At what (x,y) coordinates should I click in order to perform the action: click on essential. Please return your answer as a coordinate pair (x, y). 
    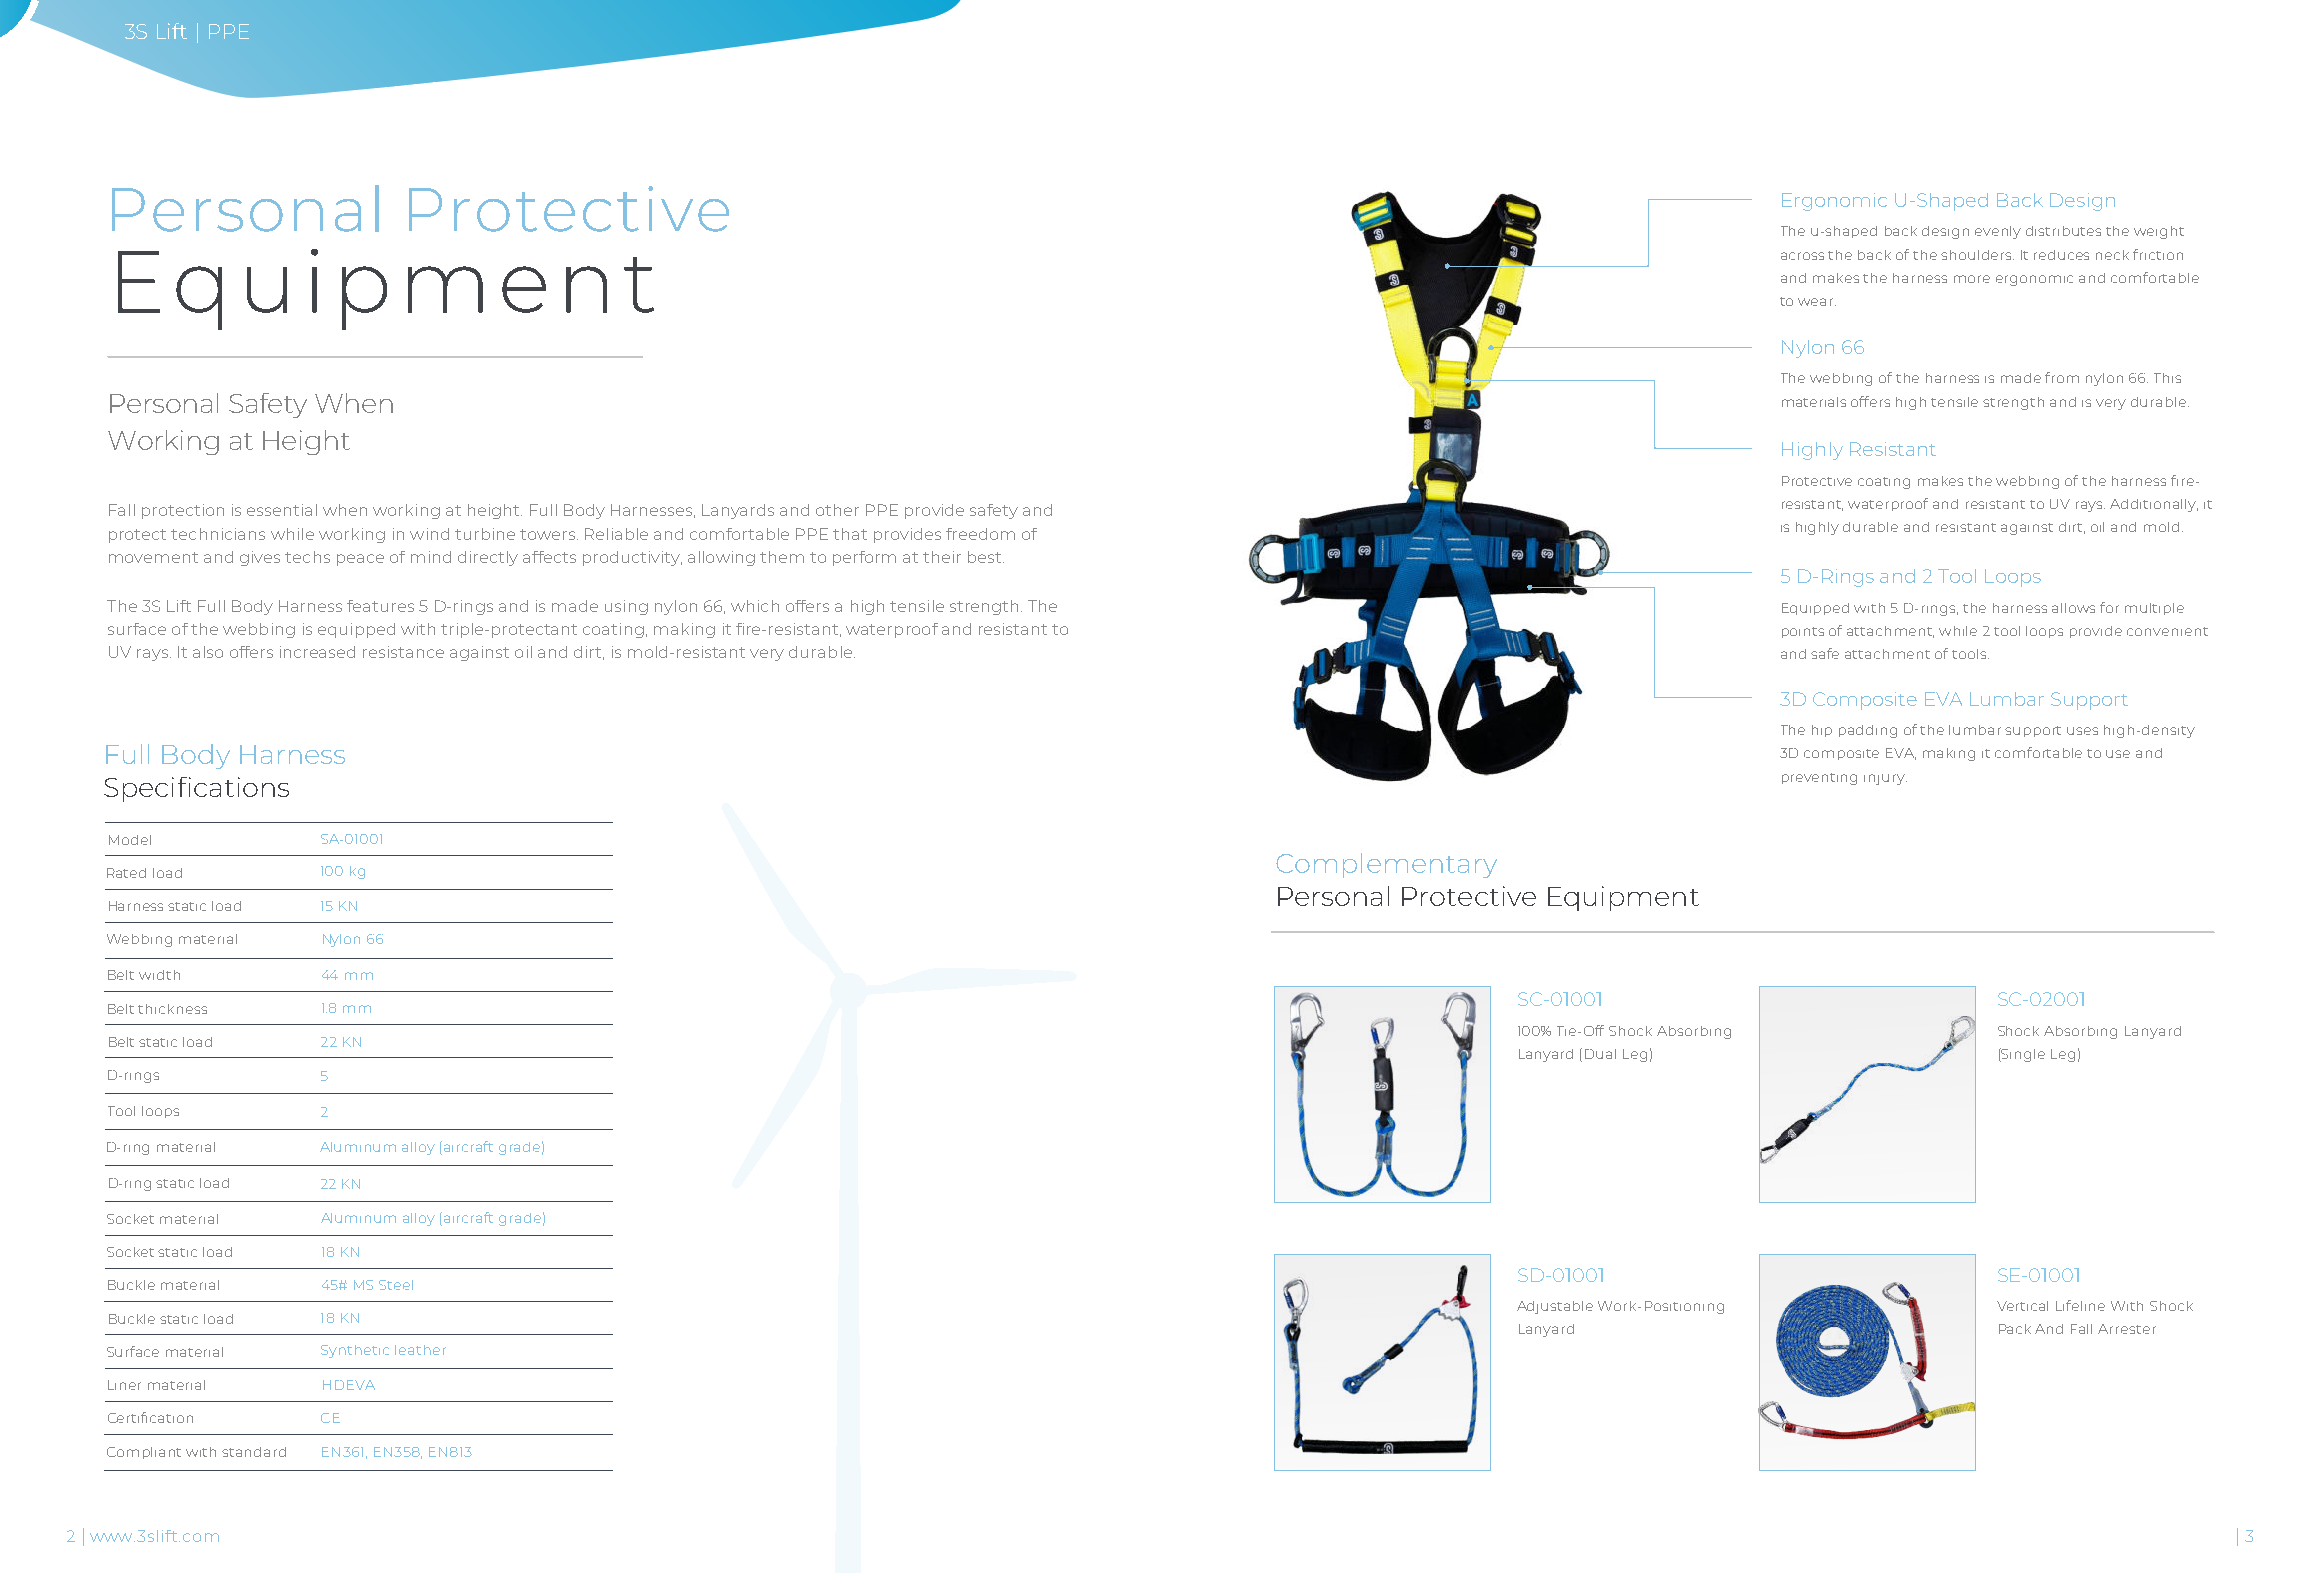
    Looking at the image, I should click on (282, 510).
